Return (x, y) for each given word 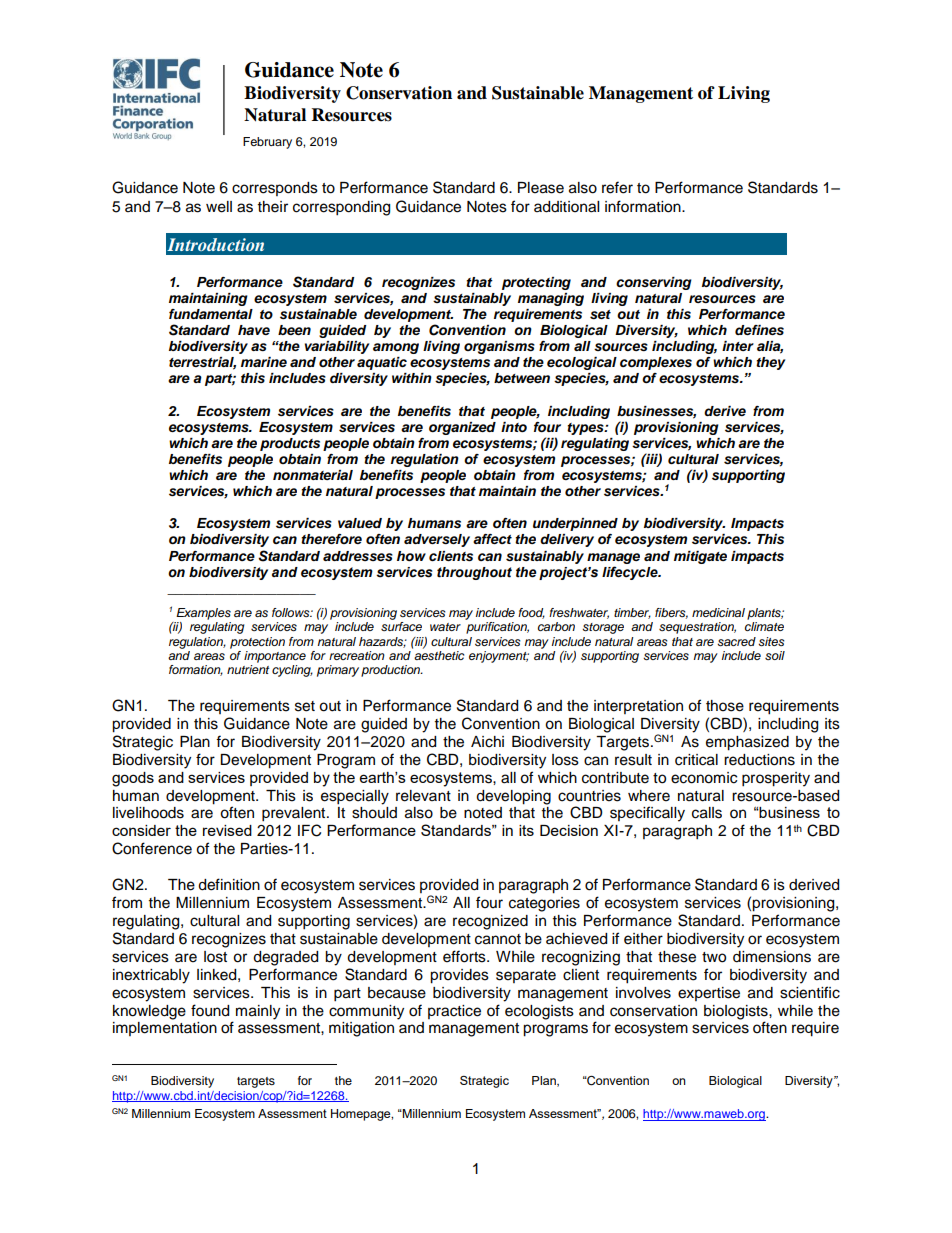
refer (617, 187)
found (210, 1010)
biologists (737, 1012)
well (219, 207)
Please (541, 188)
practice (454, 1012)
